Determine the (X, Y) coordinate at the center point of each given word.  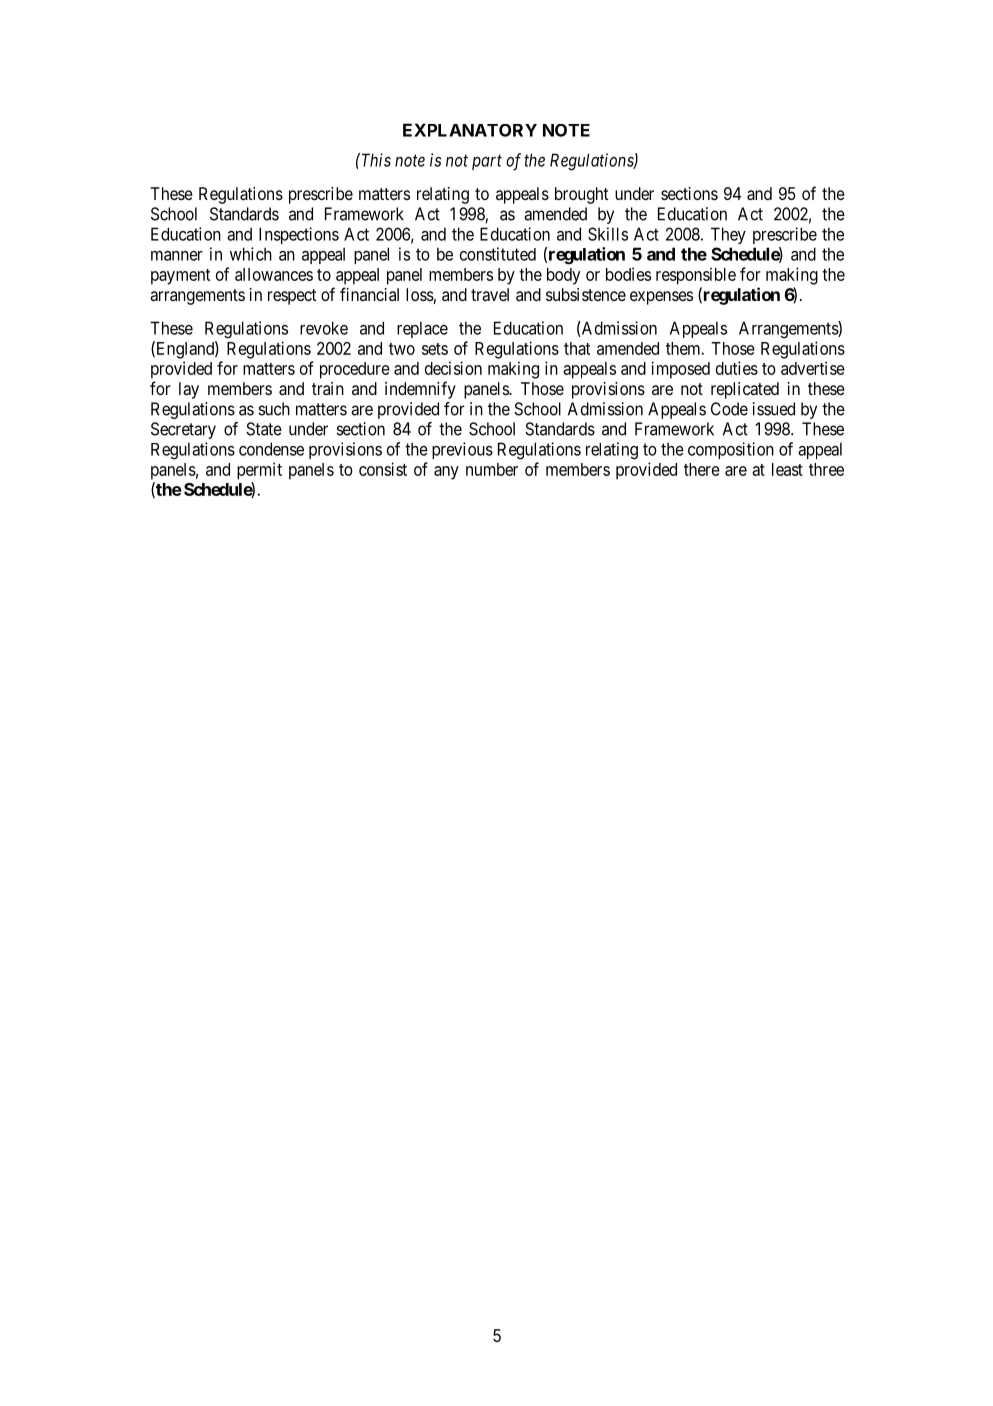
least (787, 469)
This (375, 160)
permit (259, 471)
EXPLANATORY (470, 130)
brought (581, 195)
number (492, 469)
